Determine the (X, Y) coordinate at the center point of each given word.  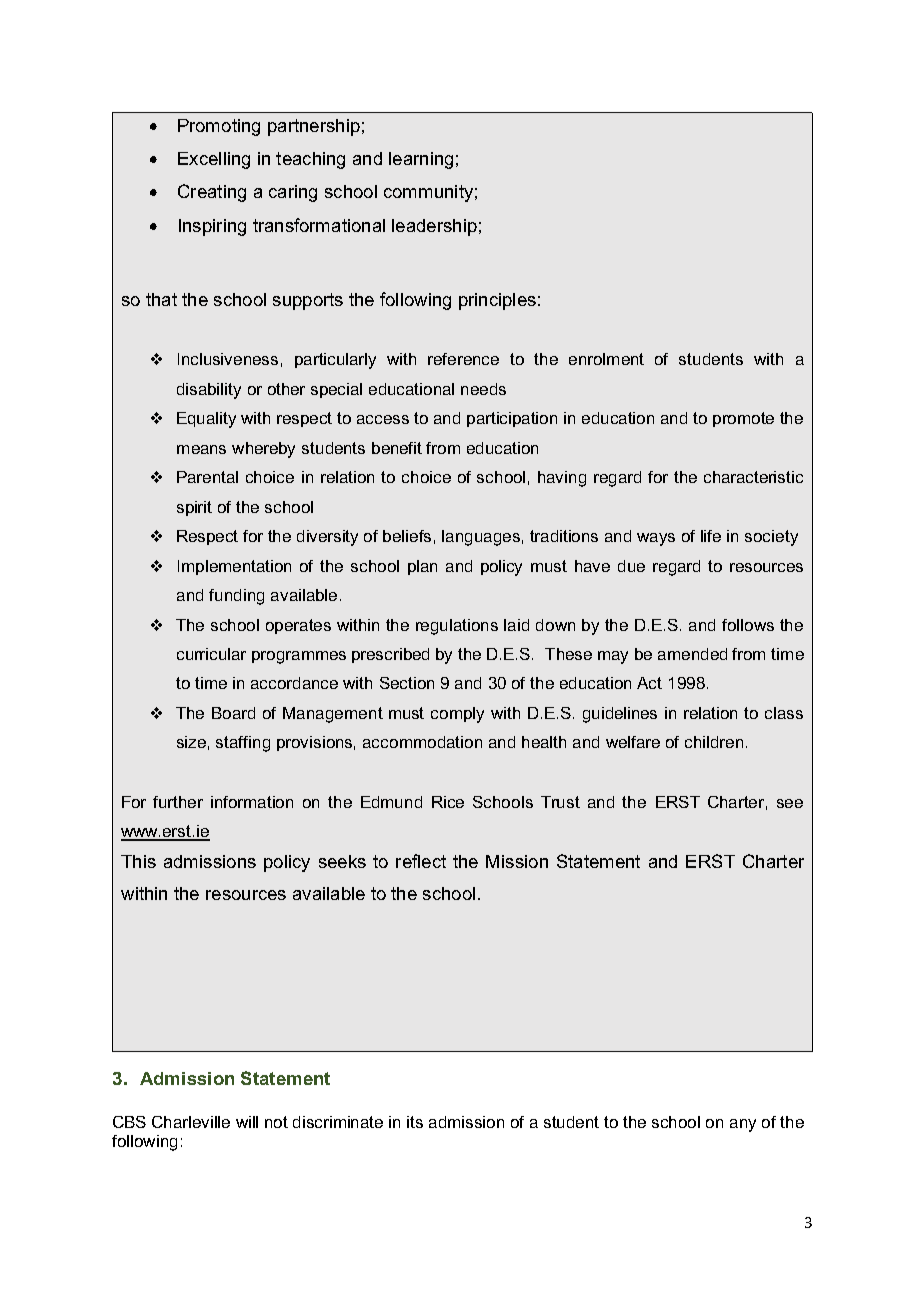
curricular (211, 654)
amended (692, 654)
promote (743, 419)
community (428, 193)
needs (483, 389)
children (714, 742)
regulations (457, 627)
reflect (421, 861)
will (247, 1122)
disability (209, 391)
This (138, 861)
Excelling (214, 160)
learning (421, 160)
